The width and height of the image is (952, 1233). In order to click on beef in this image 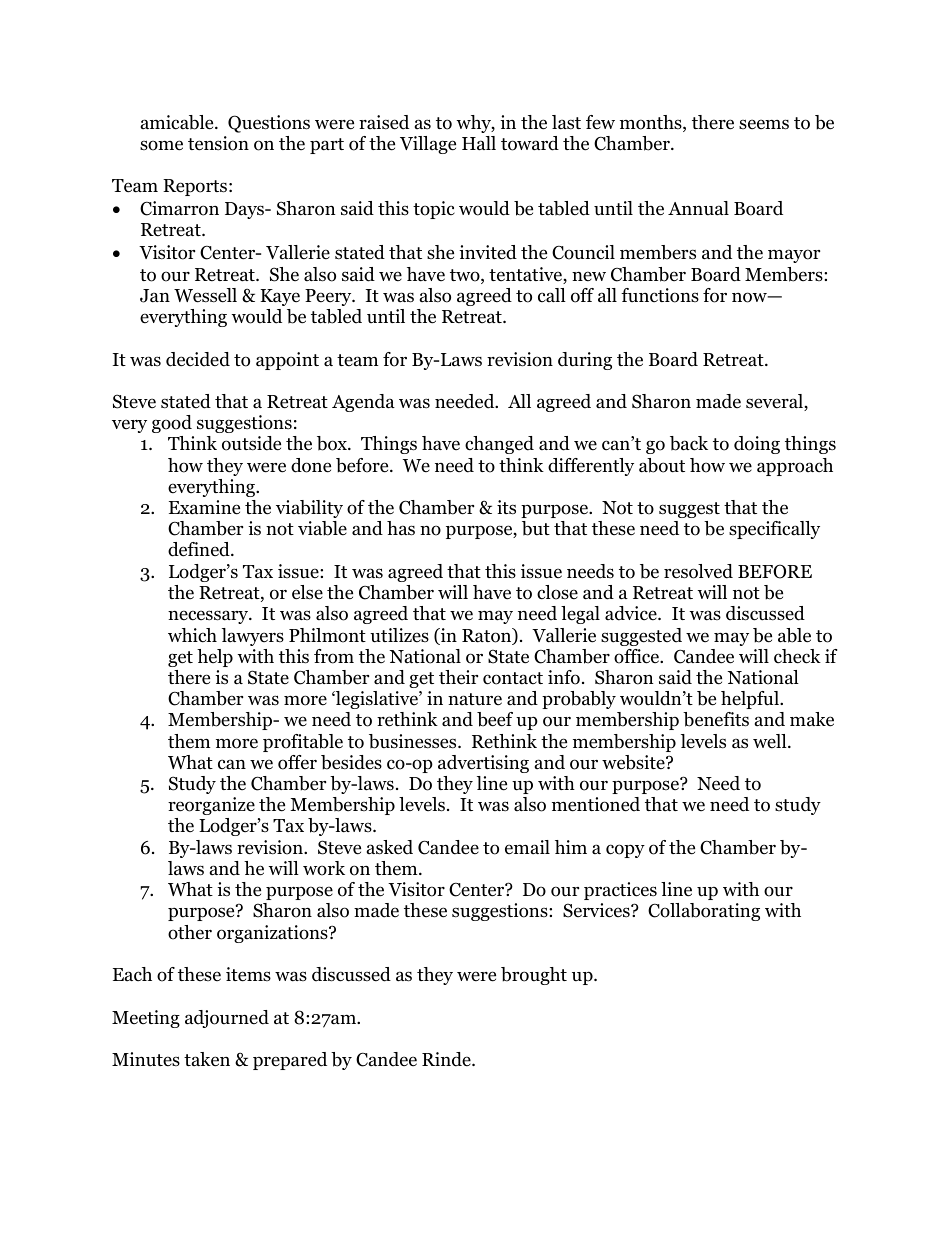, I will do `click(495, 719)`.
